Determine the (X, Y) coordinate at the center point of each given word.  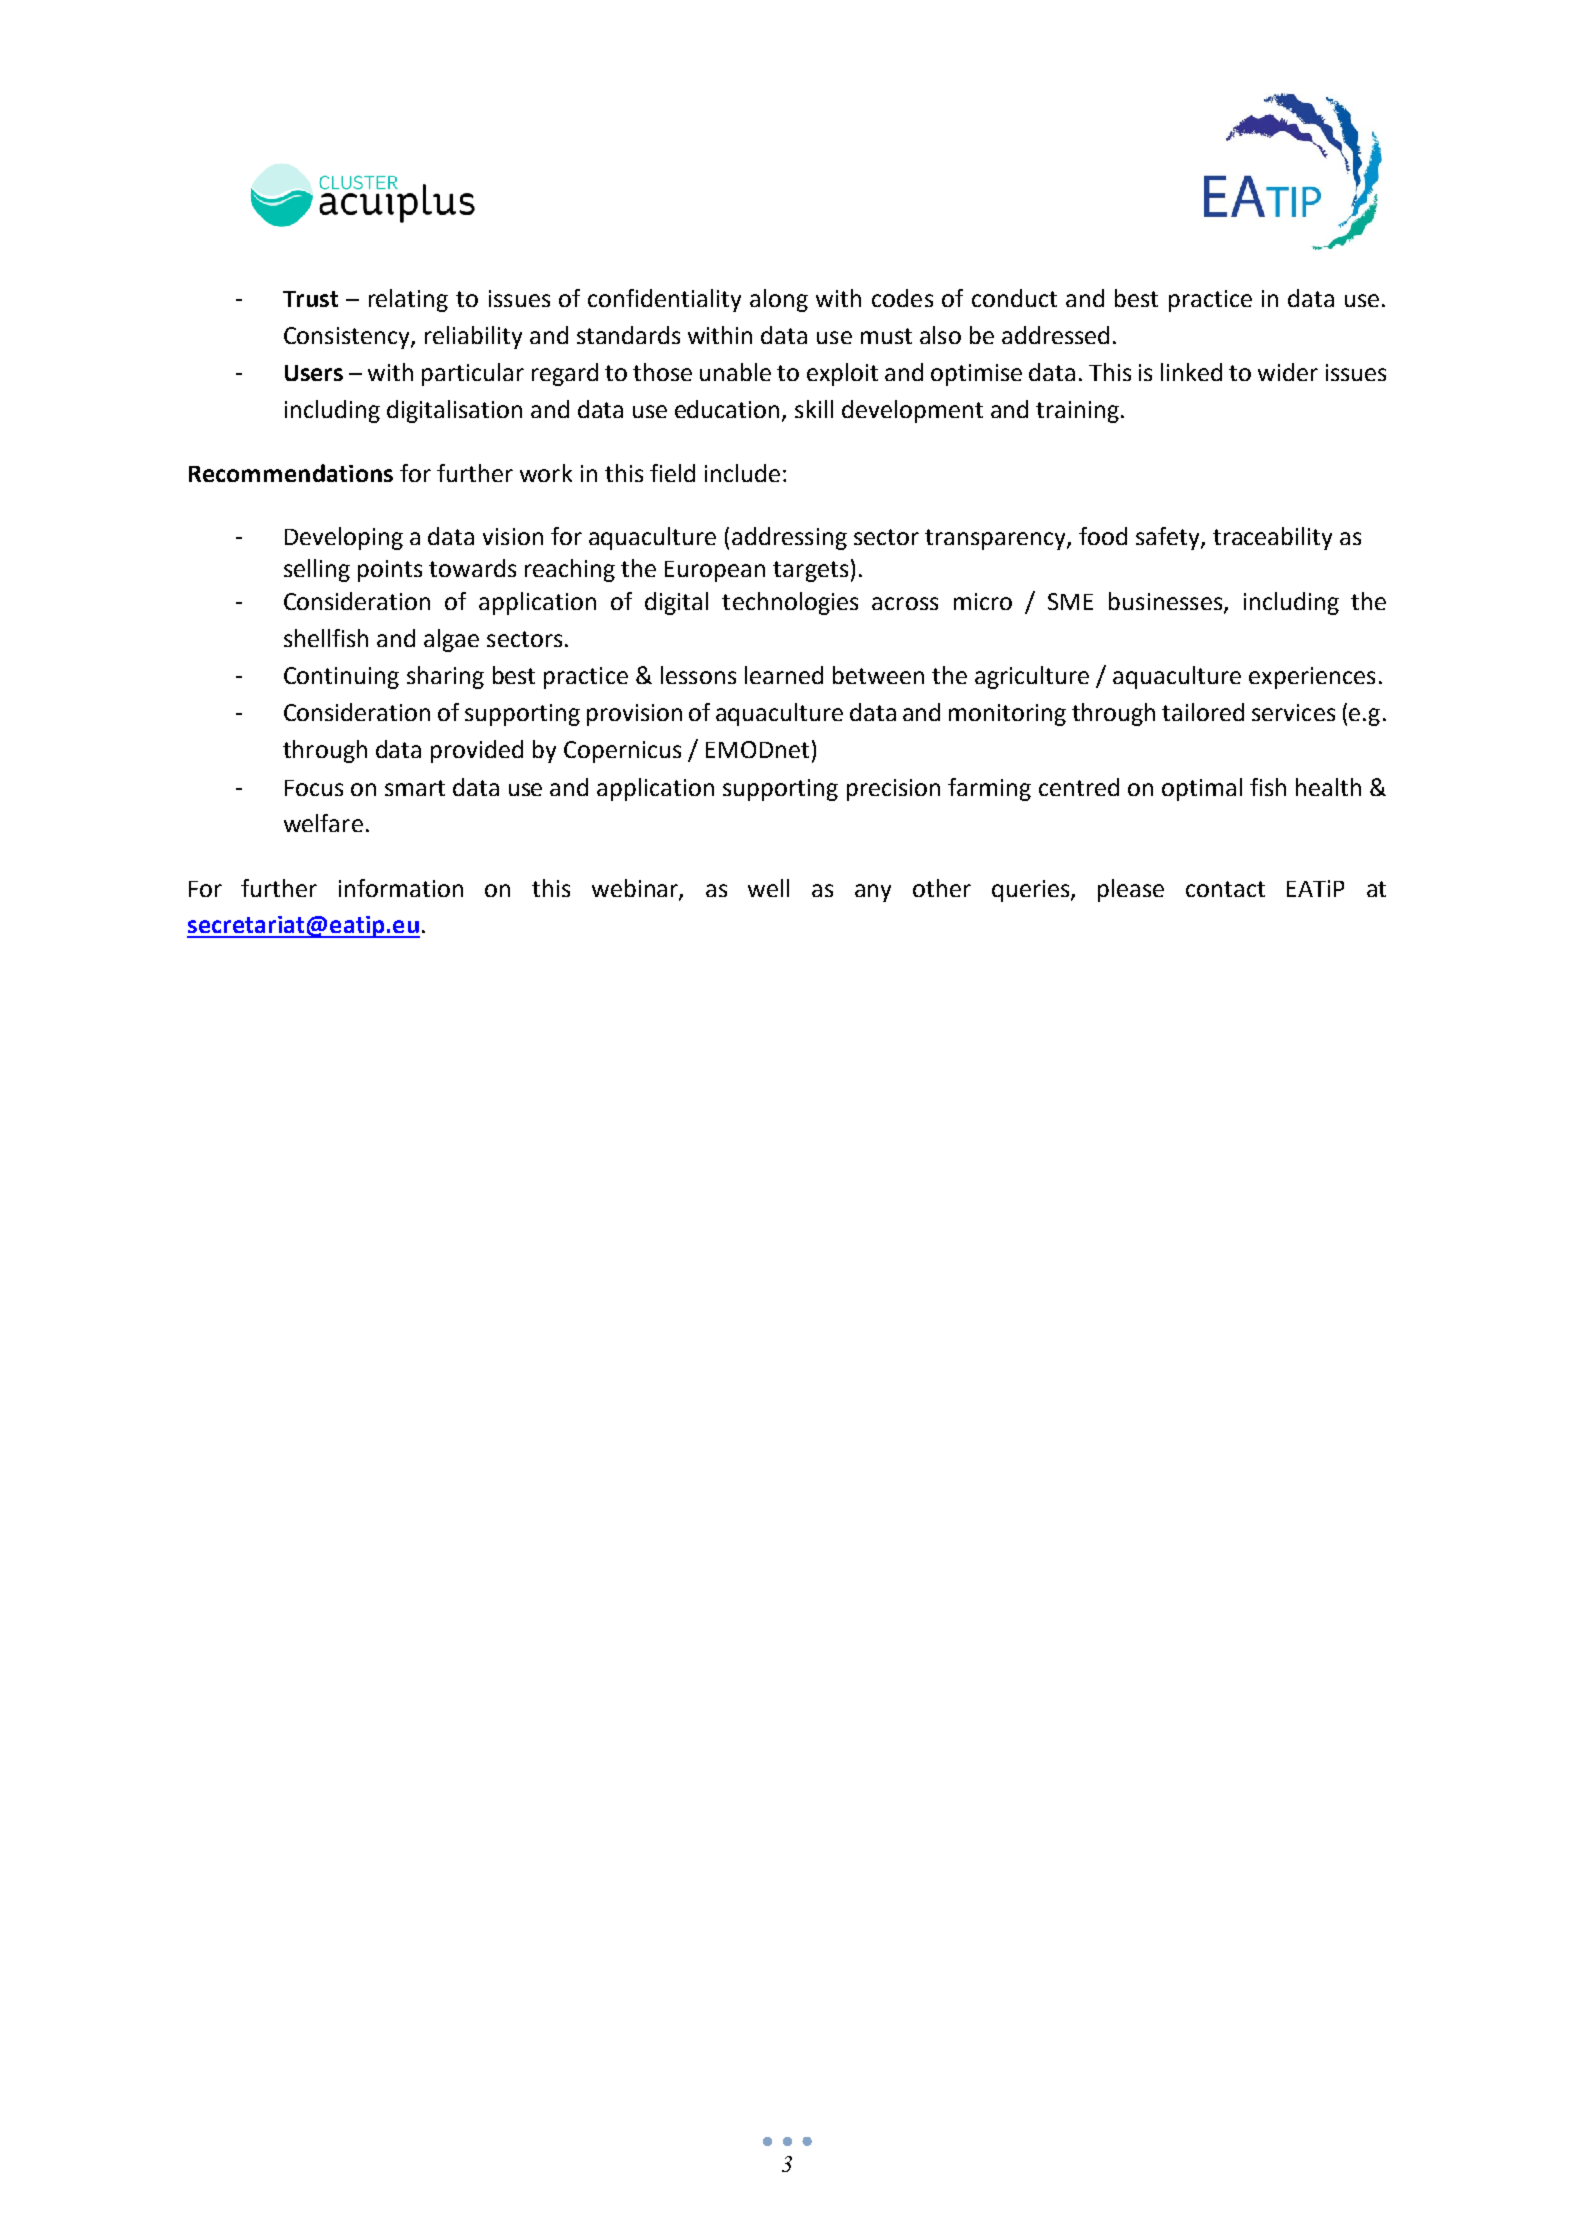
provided (477, 751)
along (779, 300)
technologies (790, 603)
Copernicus (622, 752)
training (1077, 412)
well (768, 888)
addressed (1055, 335)
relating (408, 300)
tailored (1203, 712)
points (390, 571)
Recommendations (291, 473)
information (401, 888)
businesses (1167, 602)
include (742, 473)
